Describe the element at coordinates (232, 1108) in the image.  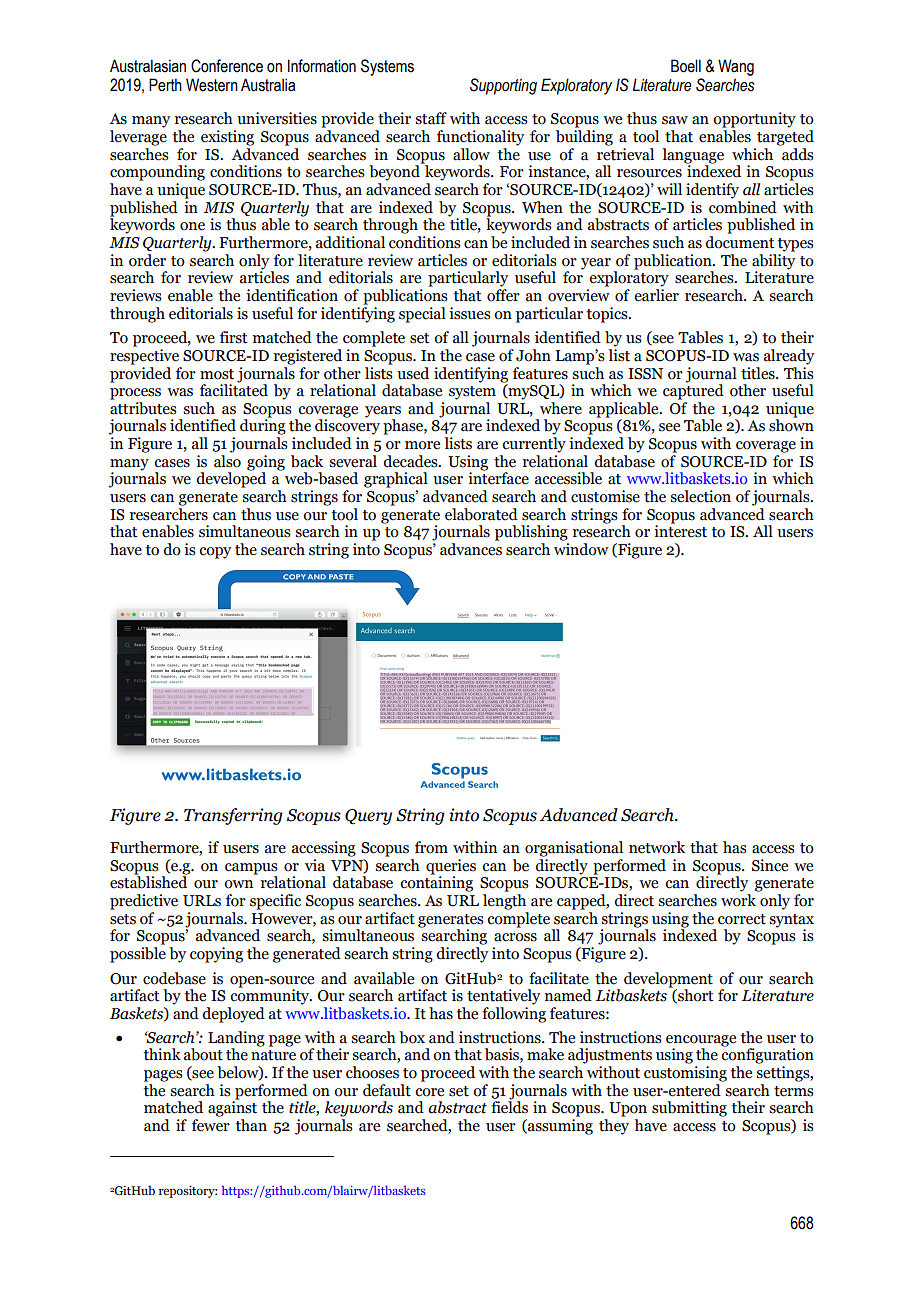
I see `against` at that location.
